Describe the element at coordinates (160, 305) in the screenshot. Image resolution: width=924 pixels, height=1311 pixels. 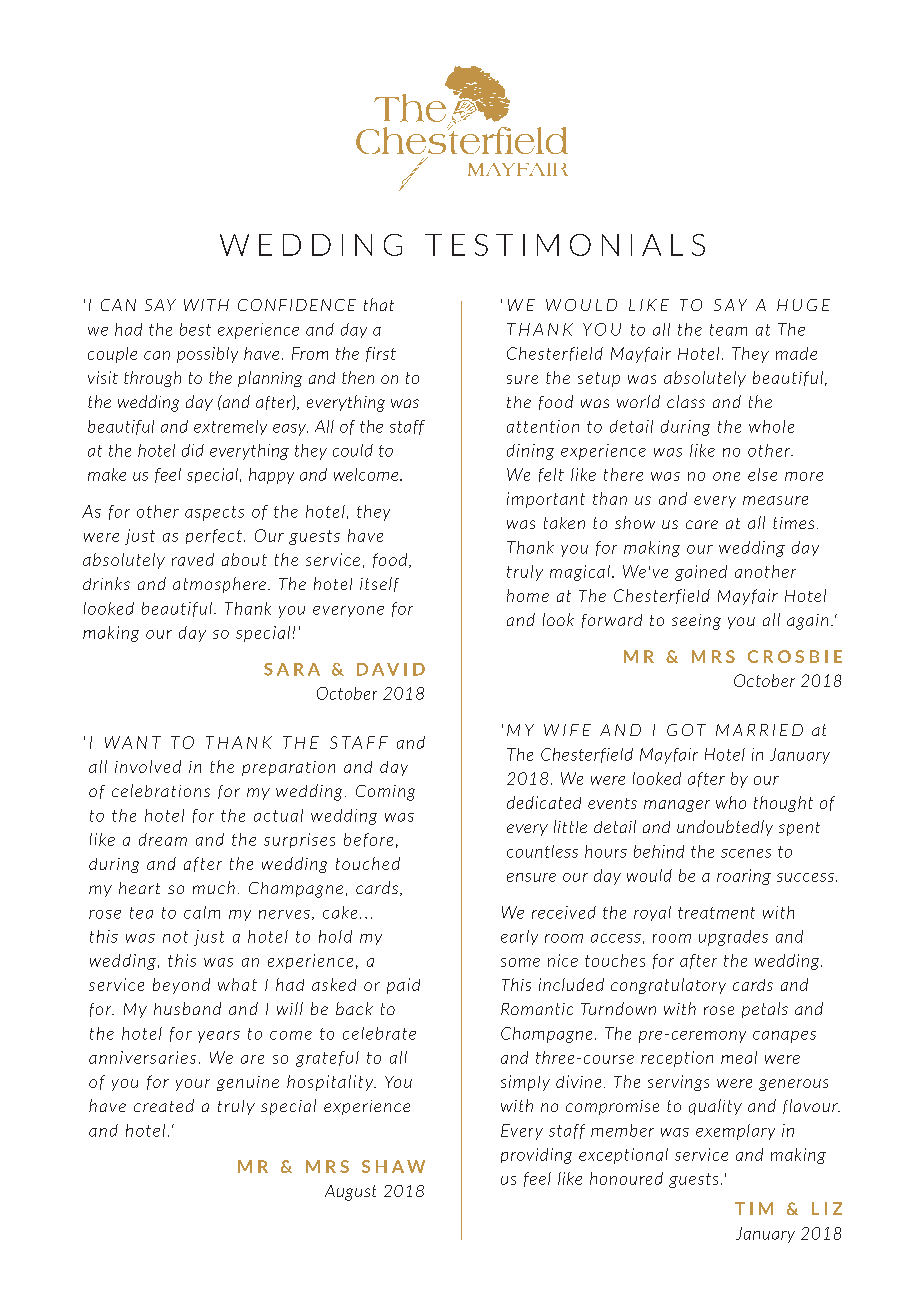
I see `SAY` at that location.
